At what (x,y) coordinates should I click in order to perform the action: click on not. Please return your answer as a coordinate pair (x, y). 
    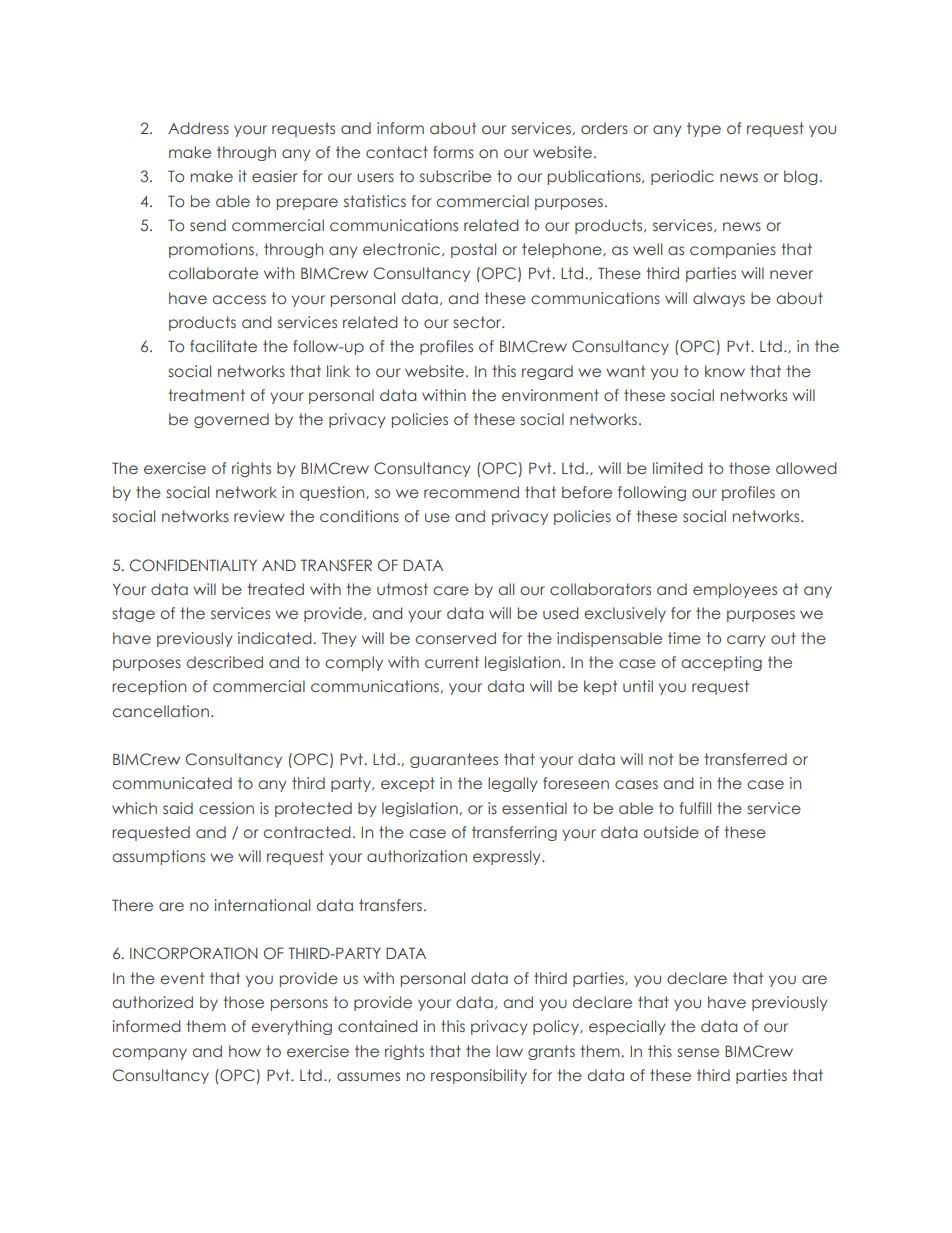
    Looking at the image, I should click on (661, 759).
